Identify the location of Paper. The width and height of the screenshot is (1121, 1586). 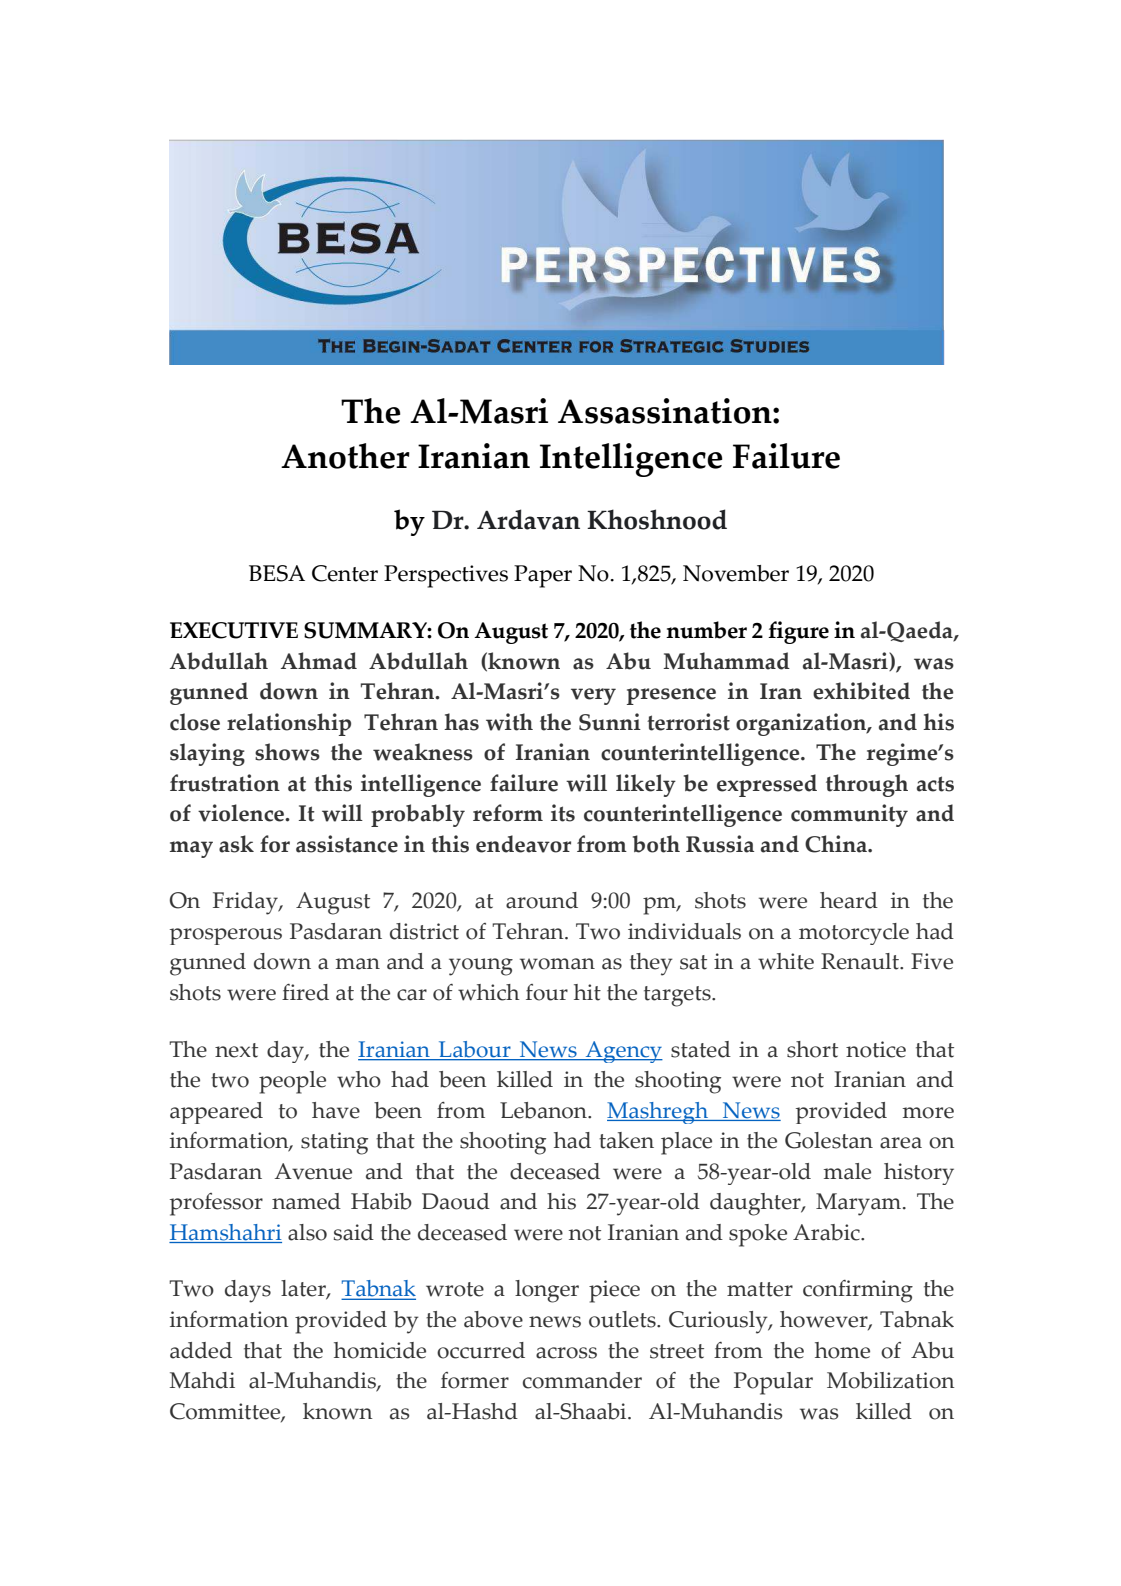
(543, 576).
